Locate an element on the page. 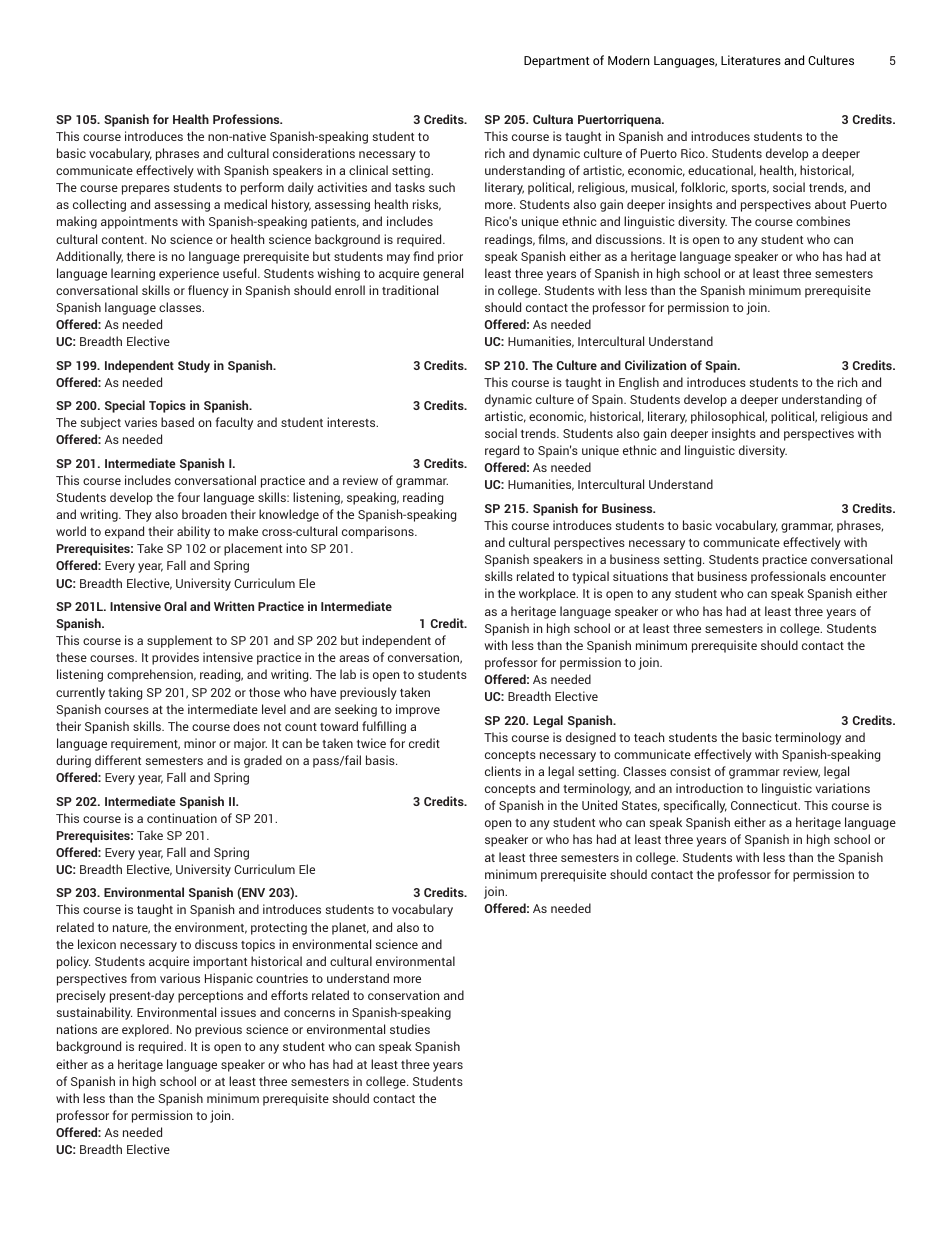 The height and width of the page is (1233, 952). comparisons is located at coordinates (379, 532).
